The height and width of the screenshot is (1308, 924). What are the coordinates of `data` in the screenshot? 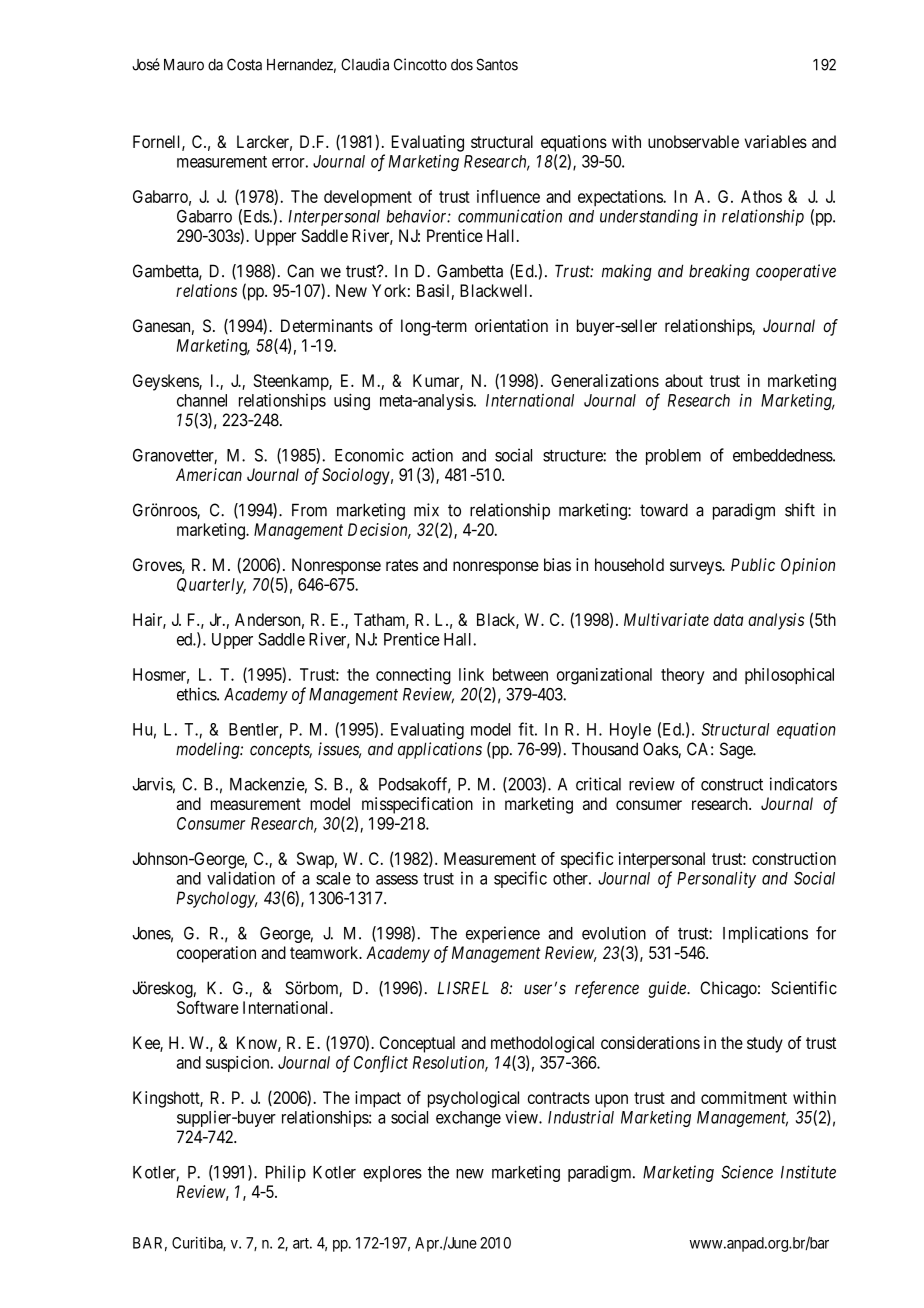 It's located at (728, 619).
